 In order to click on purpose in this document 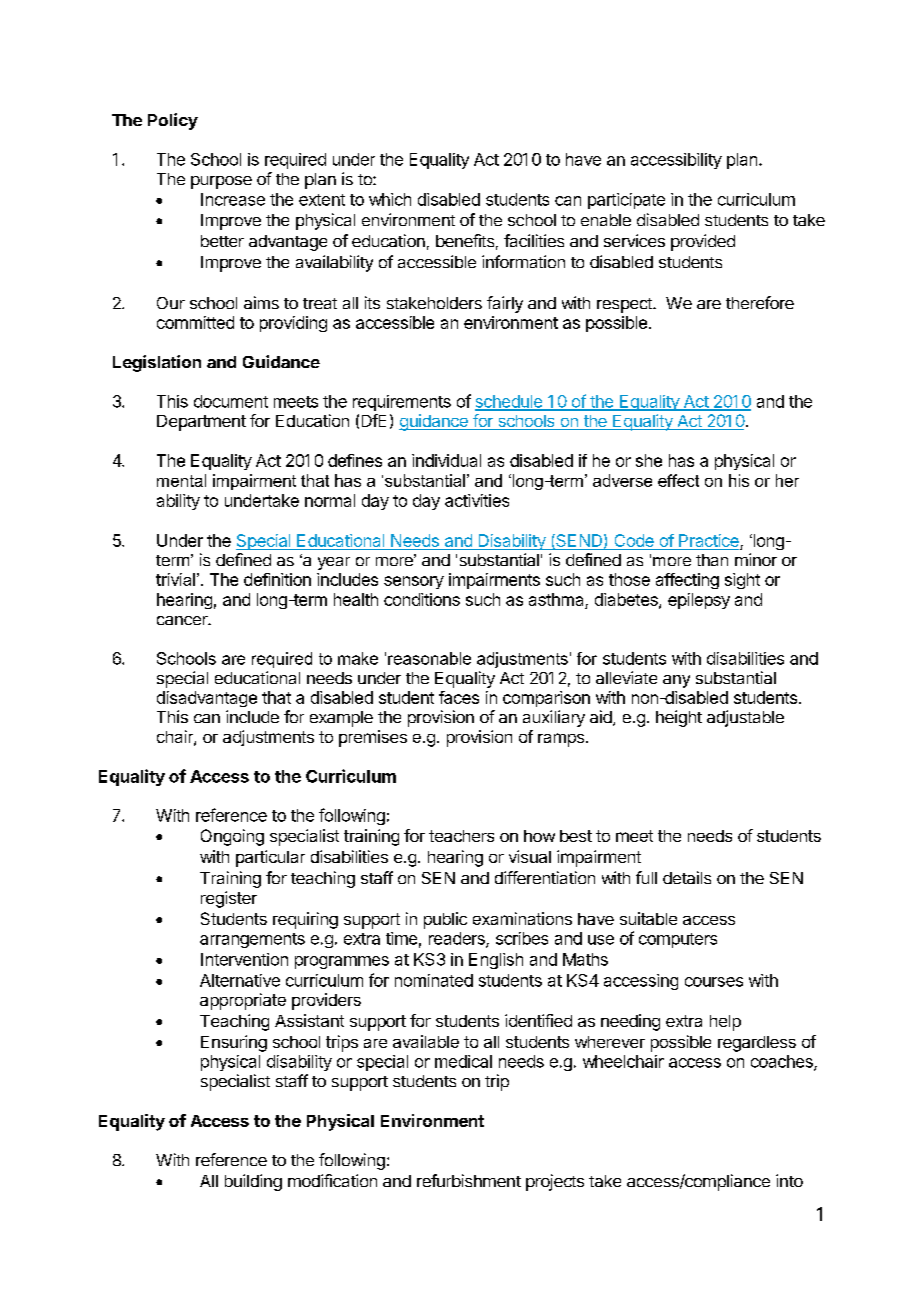, I will do `click(221, 182)`.
